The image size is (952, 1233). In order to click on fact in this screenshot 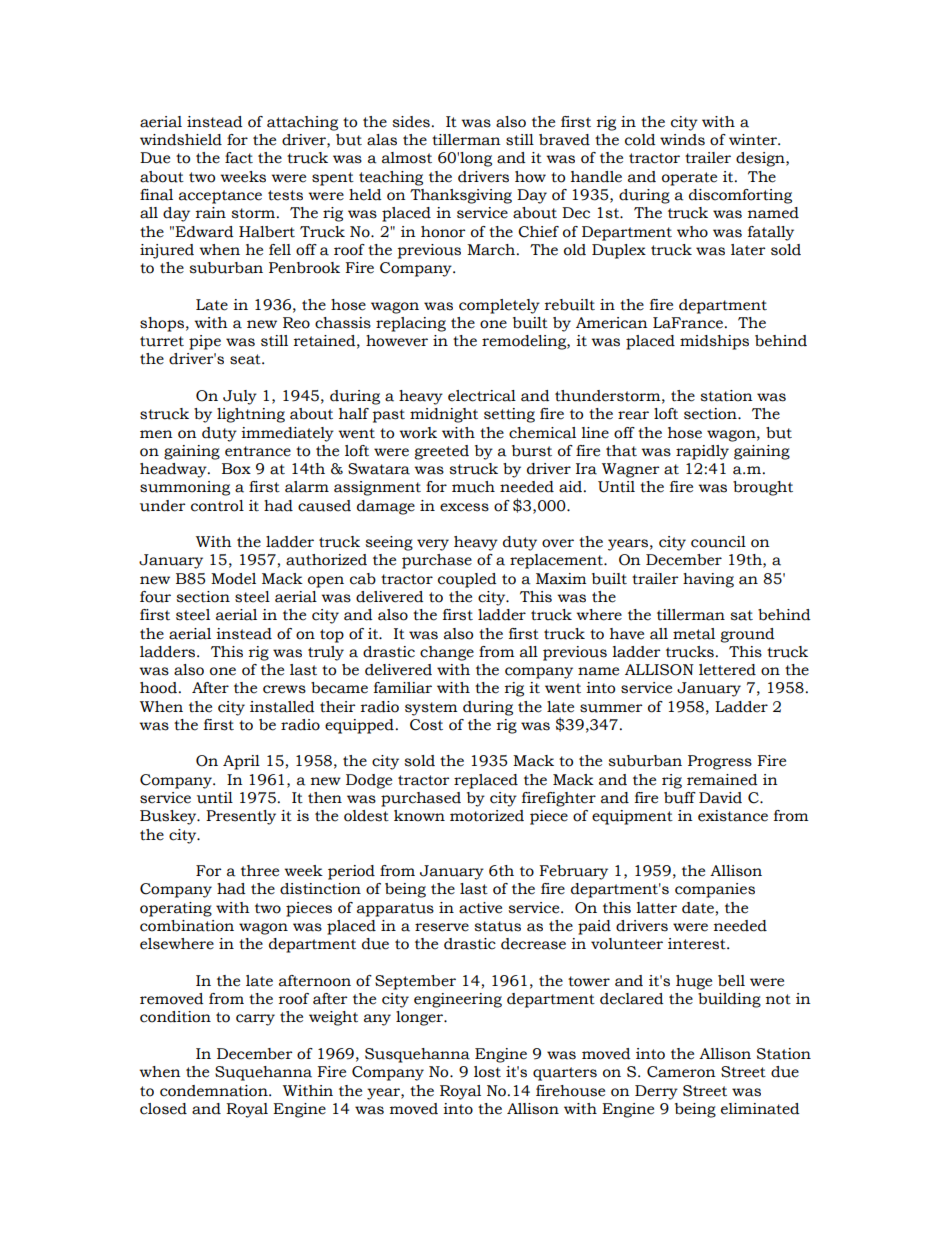, I will do `click(239, 158)`.
